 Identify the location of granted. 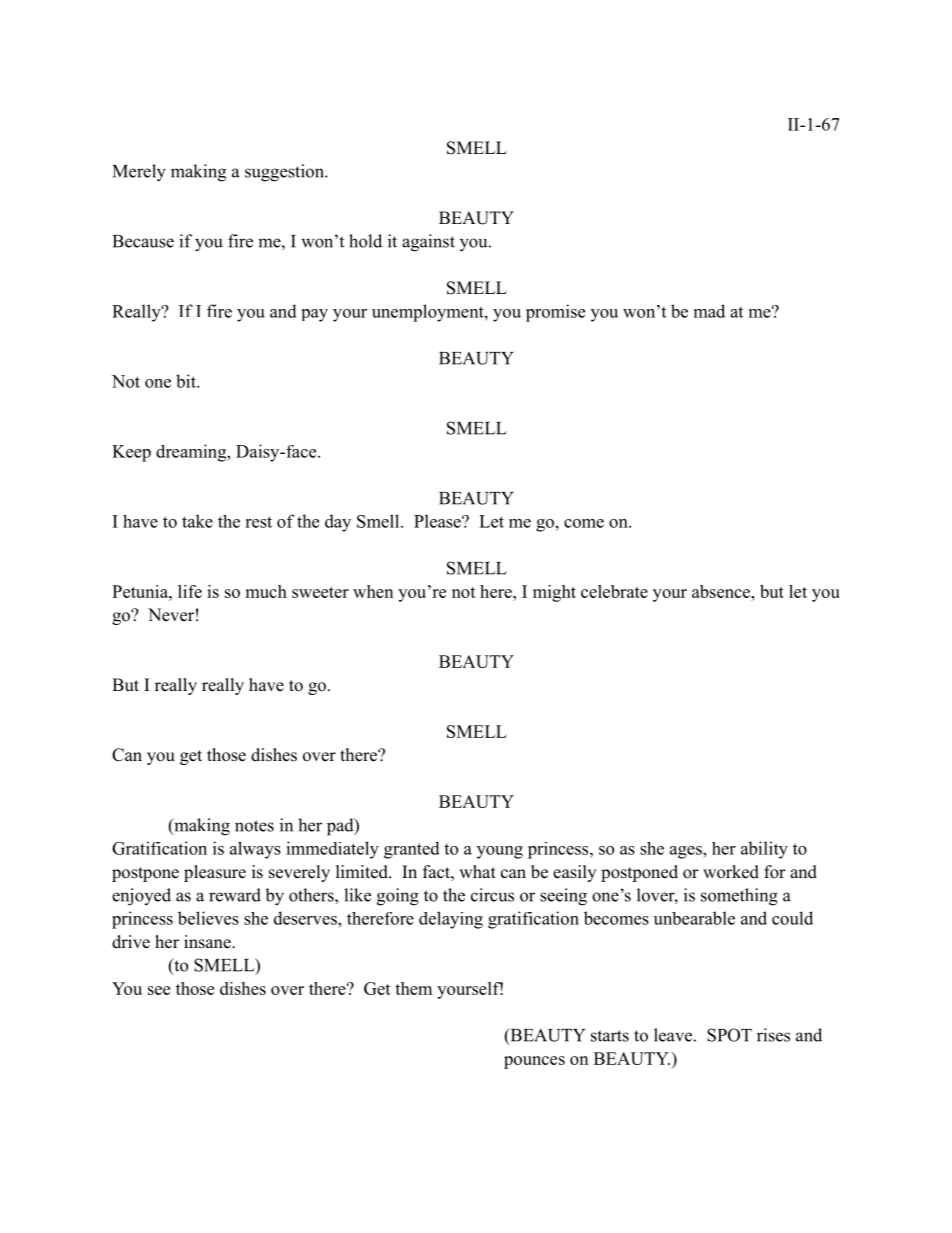
(412, 850).
